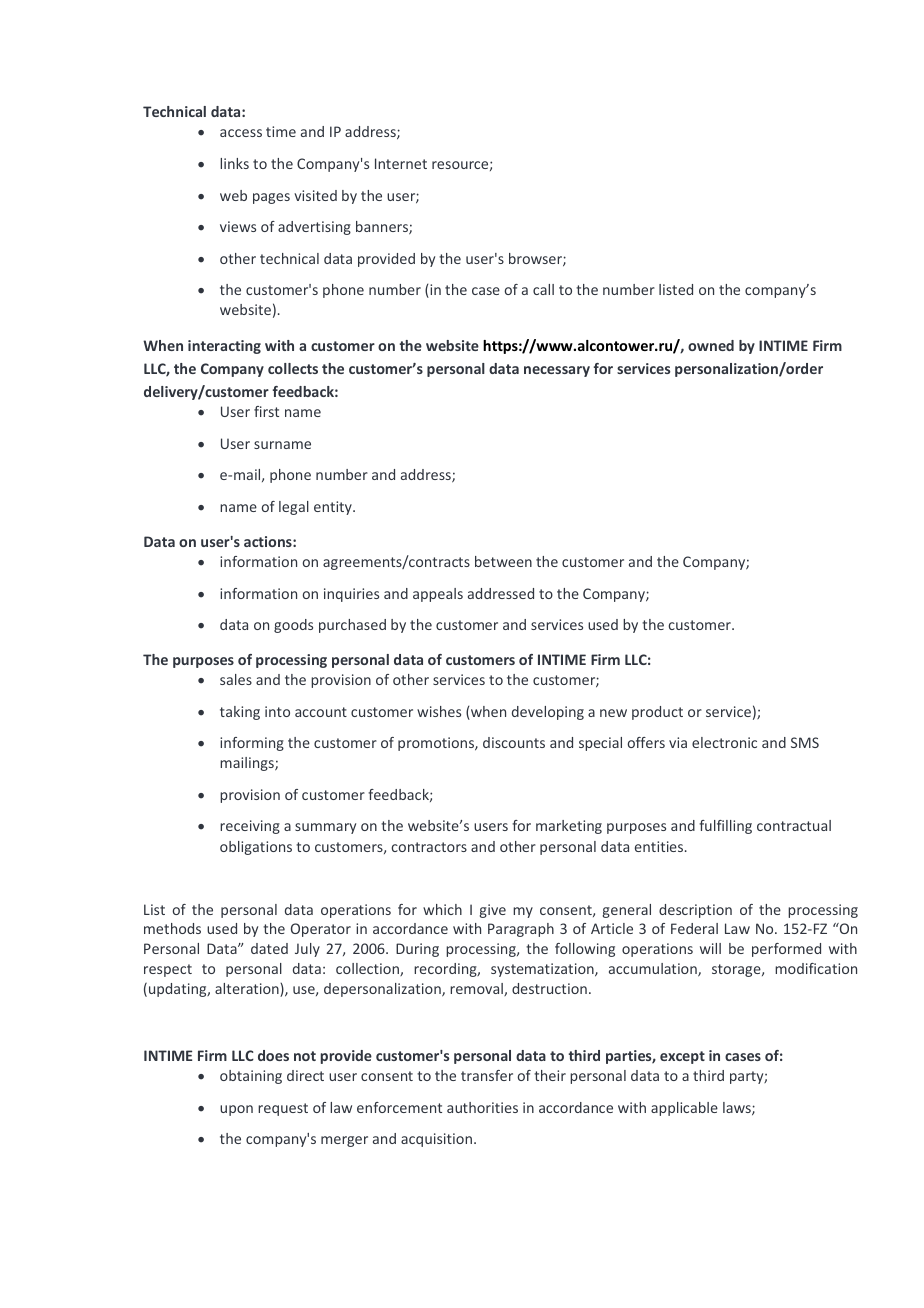 This page has height=1308, width=924. Describe the element at coordinates (493, 911) in the page. I see `give` at that location.
